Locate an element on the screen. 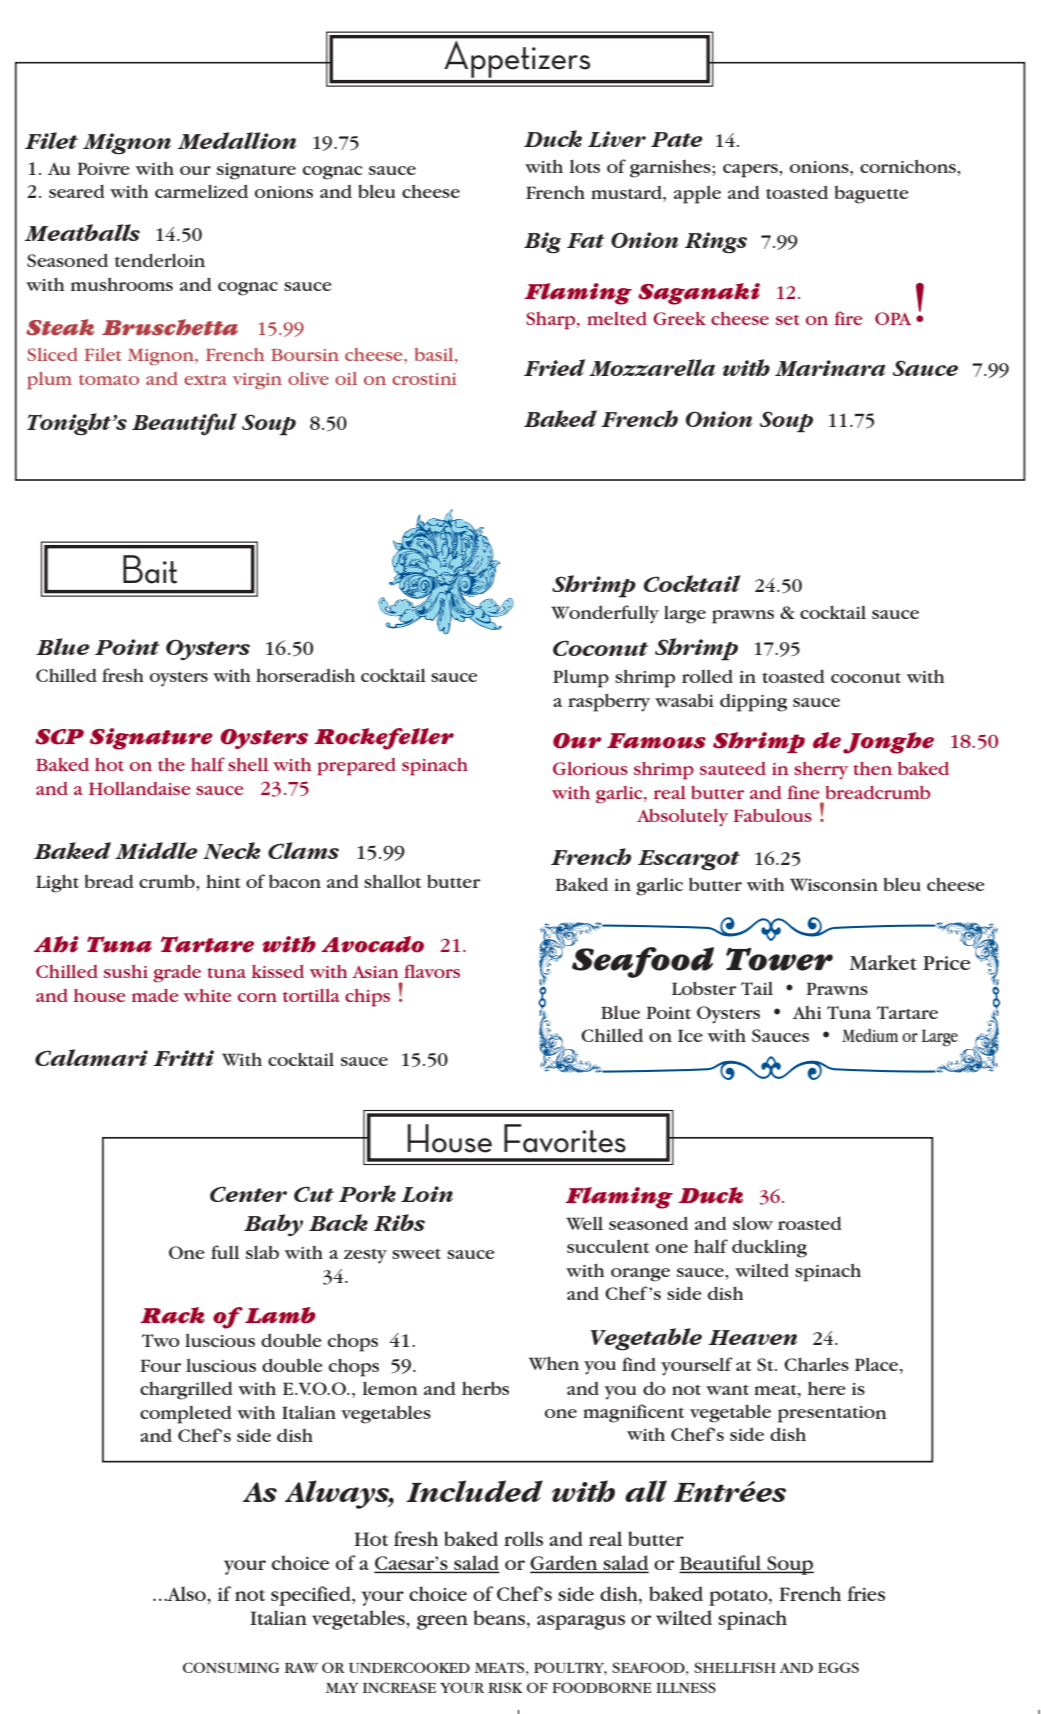 The height and width of the screenshot is (1714, 1041). Poivre is located at coordinates (103, 168).
